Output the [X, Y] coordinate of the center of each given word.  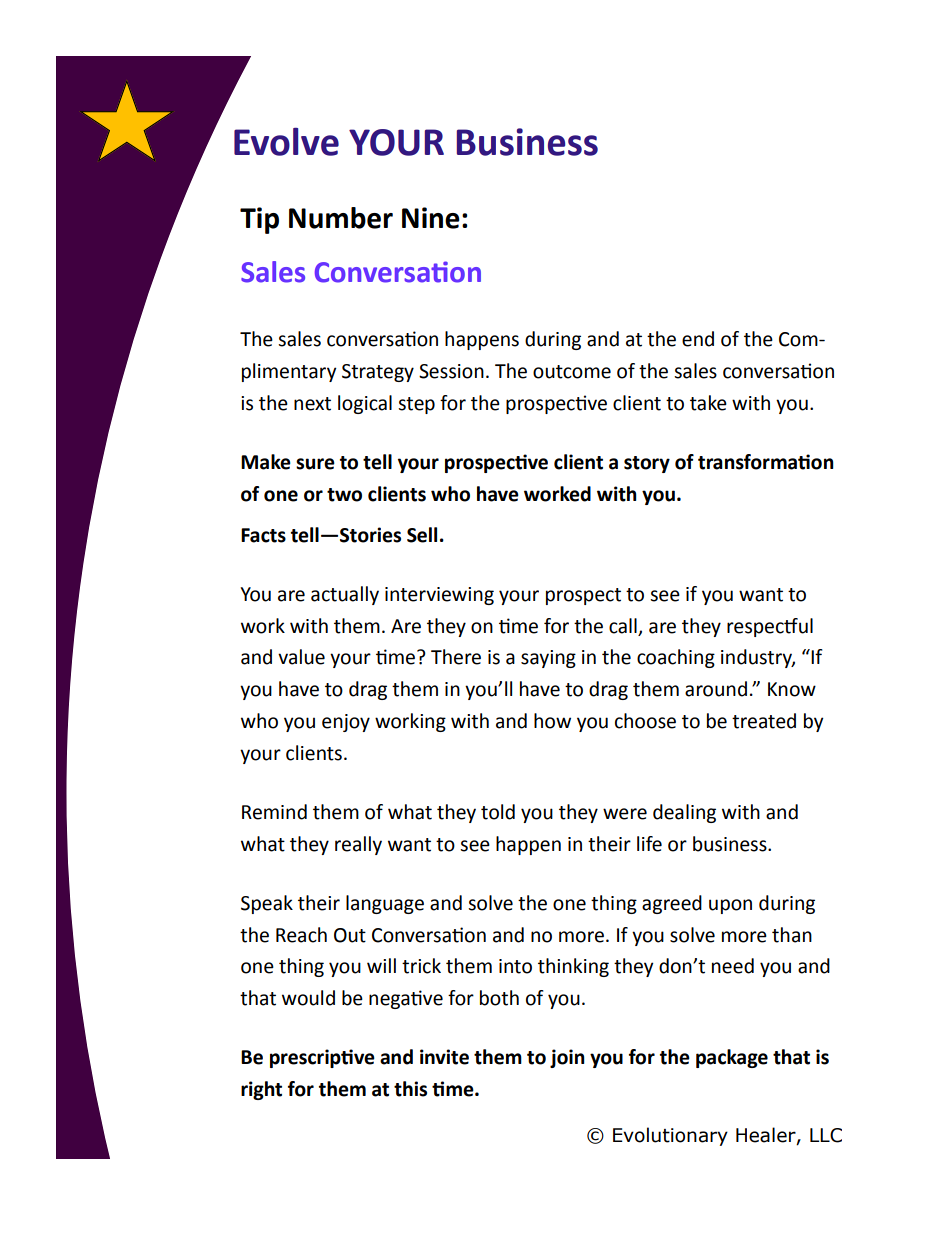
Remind [274, 812]
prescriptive [322, 1058]
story [647, 464]
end [698, 339]
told [498, 812]
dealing [684, 813]
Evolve [286, 142]
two [344, 495]
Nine [431, 218]
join [567, 1058]
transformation [766, 462]
